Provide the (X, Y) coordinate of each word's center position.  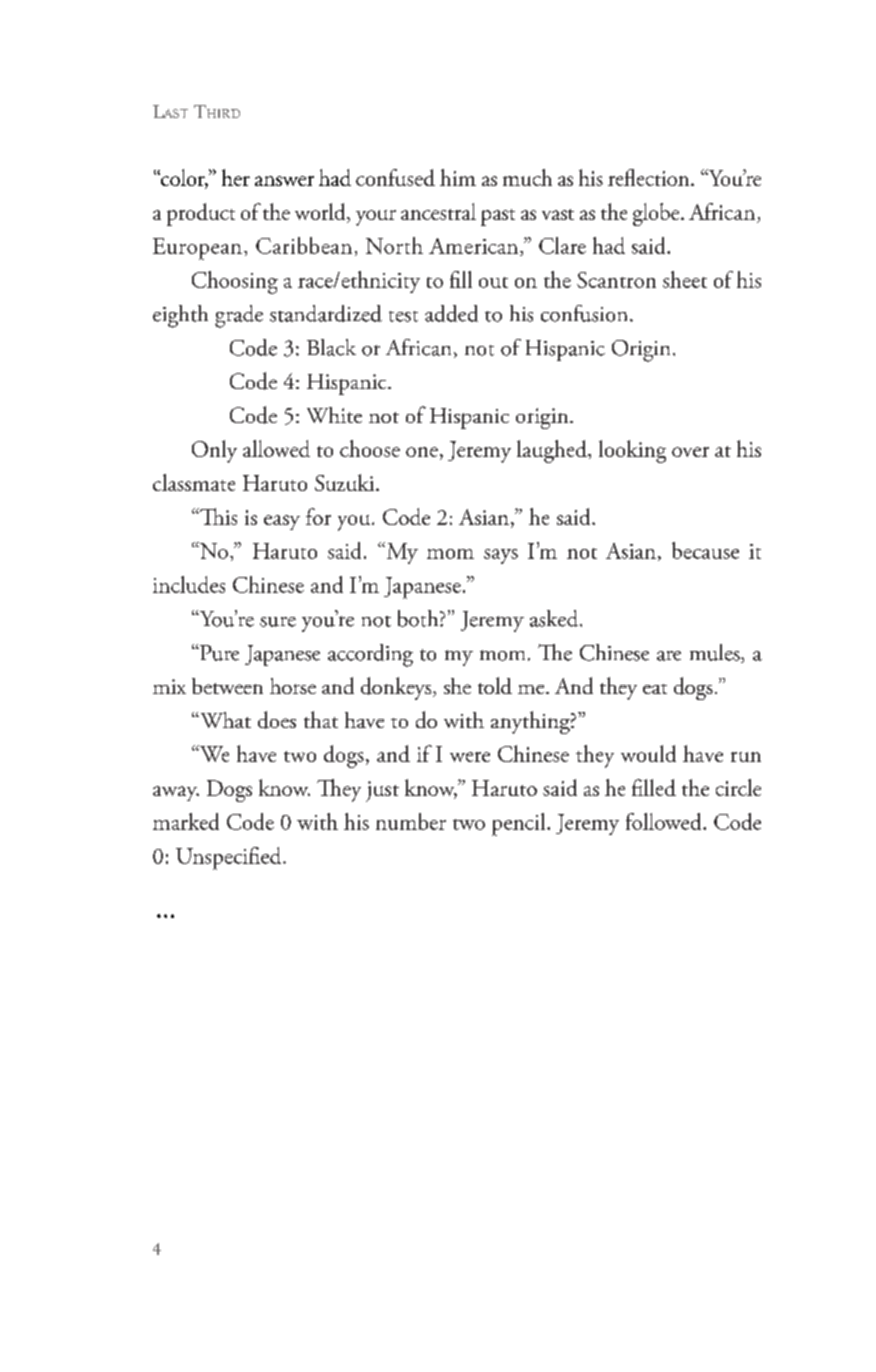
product (201, 214)
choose (370, 448)
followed (665, 821)
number (411, 821)
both (419, 618)
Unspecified (230, 858)
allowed (276, 448)
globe (657, 214)
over (690, 452)
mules (716, 653)
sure (278, 622)
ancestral (438, 211)
